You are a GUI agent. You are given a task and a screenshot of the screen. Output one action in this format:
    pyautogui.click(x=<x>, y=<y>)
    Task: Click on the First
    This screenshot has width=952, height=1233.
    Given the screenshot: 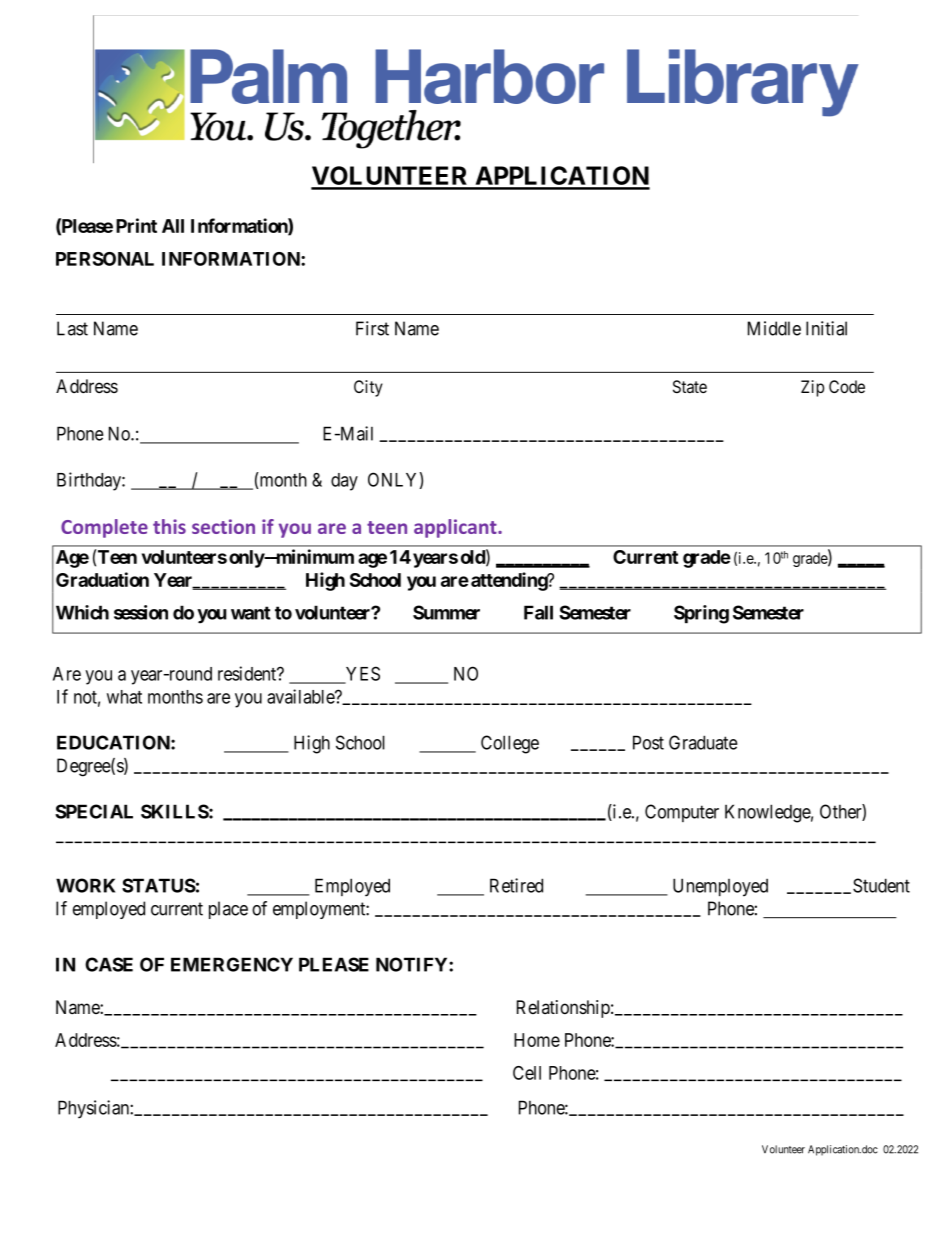 What is the action you would take?
    pyautogui.click(x=372, y=328)
